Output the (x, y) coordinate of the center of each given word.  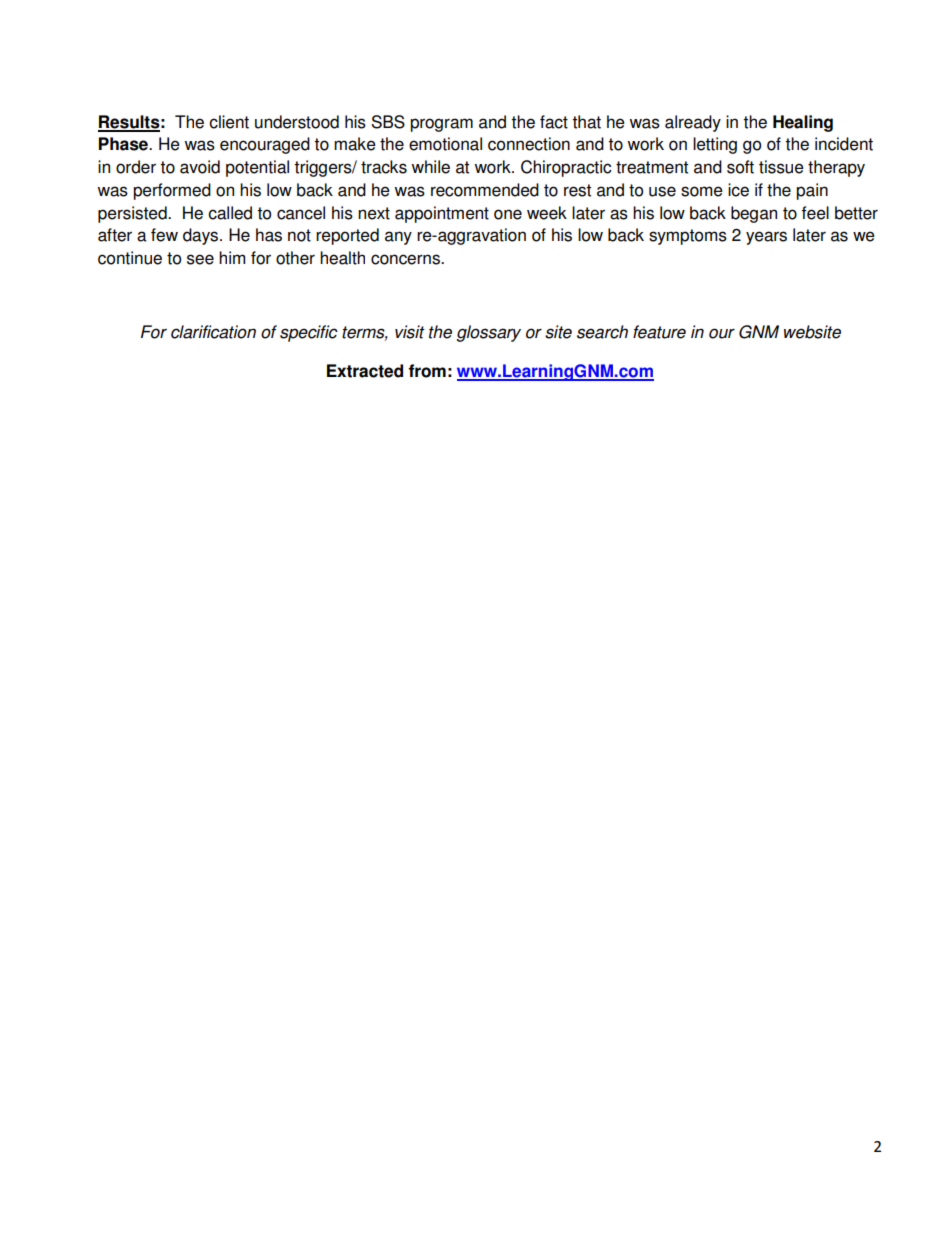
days (202, 236)
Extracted (365, 371)
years (766, 238)
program (441, 125)
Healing (803, 123)
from (427, 371)
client (229, 122)
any (398, 238)
